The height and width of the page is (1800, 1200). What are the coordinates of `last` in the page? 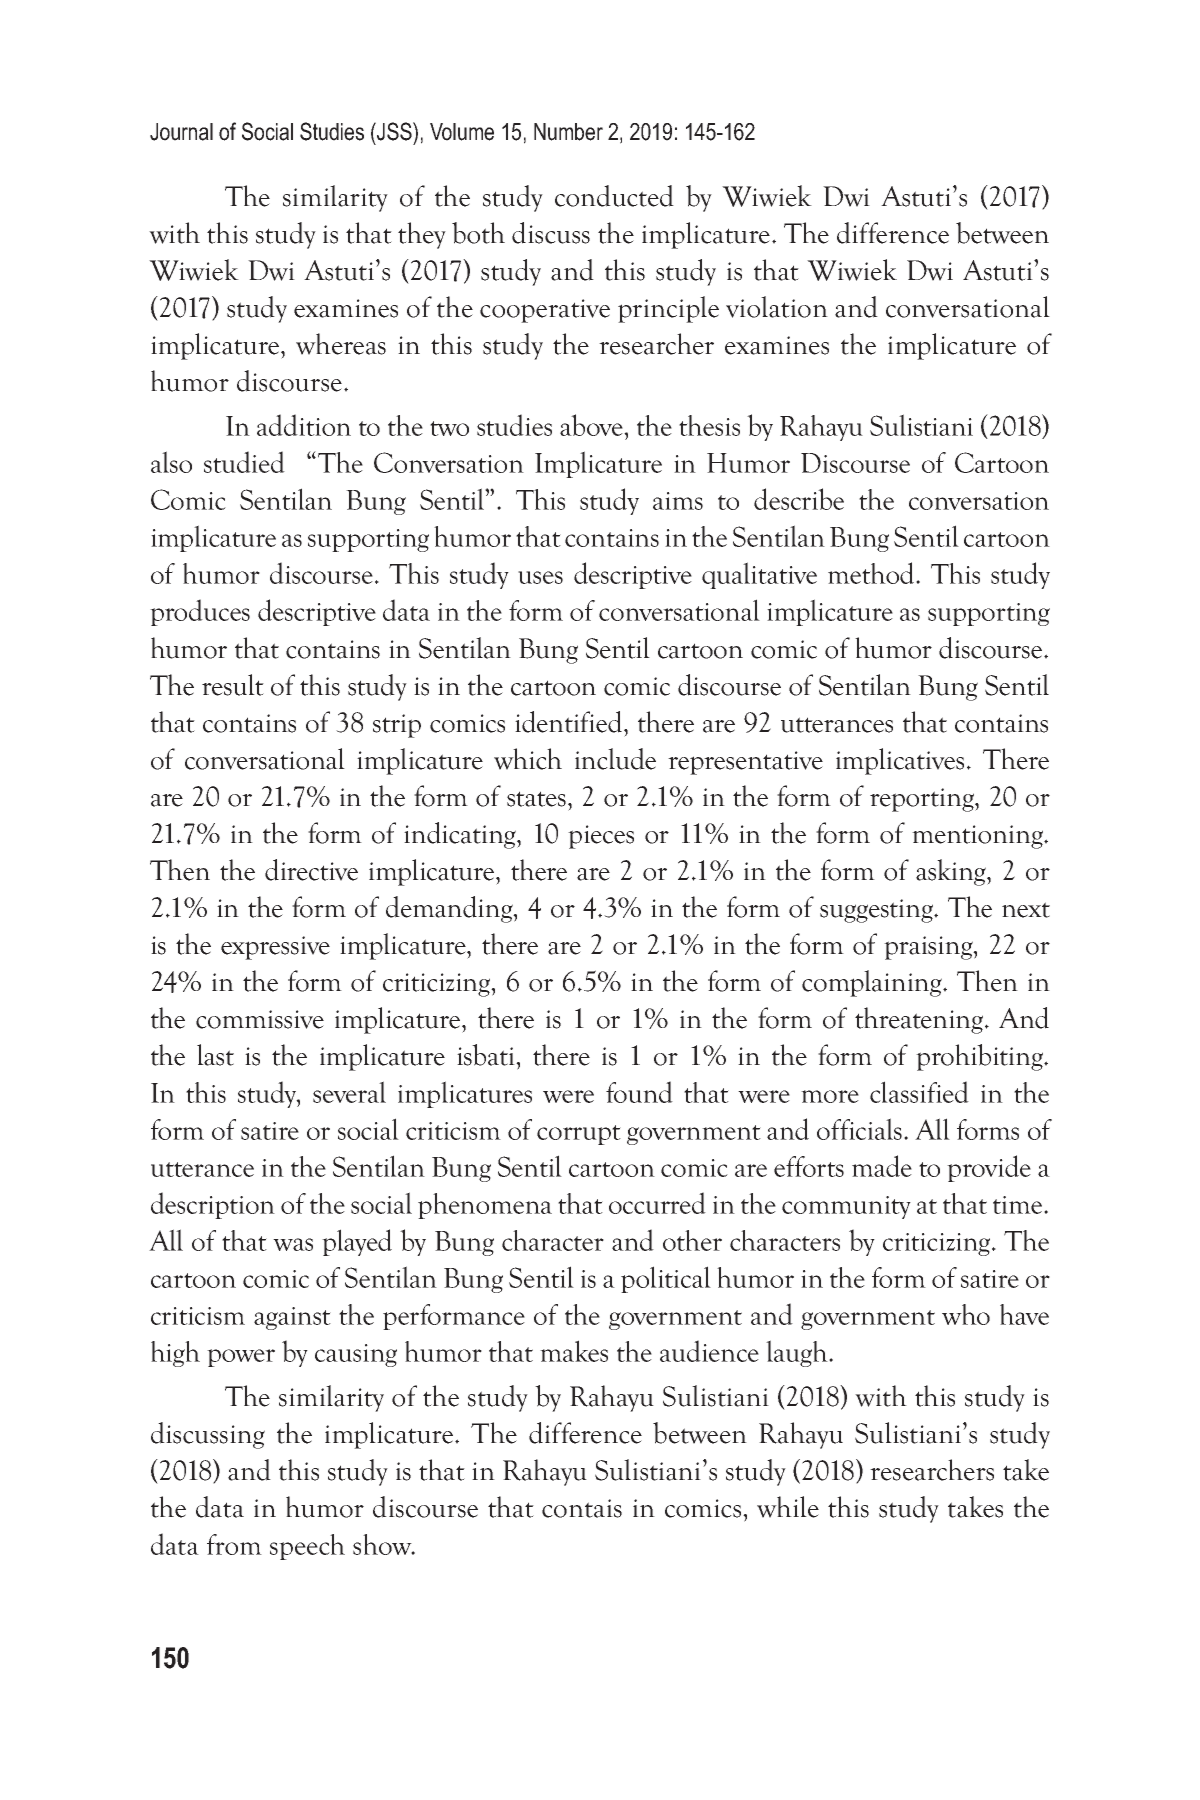 It's located at (215, 1055).
